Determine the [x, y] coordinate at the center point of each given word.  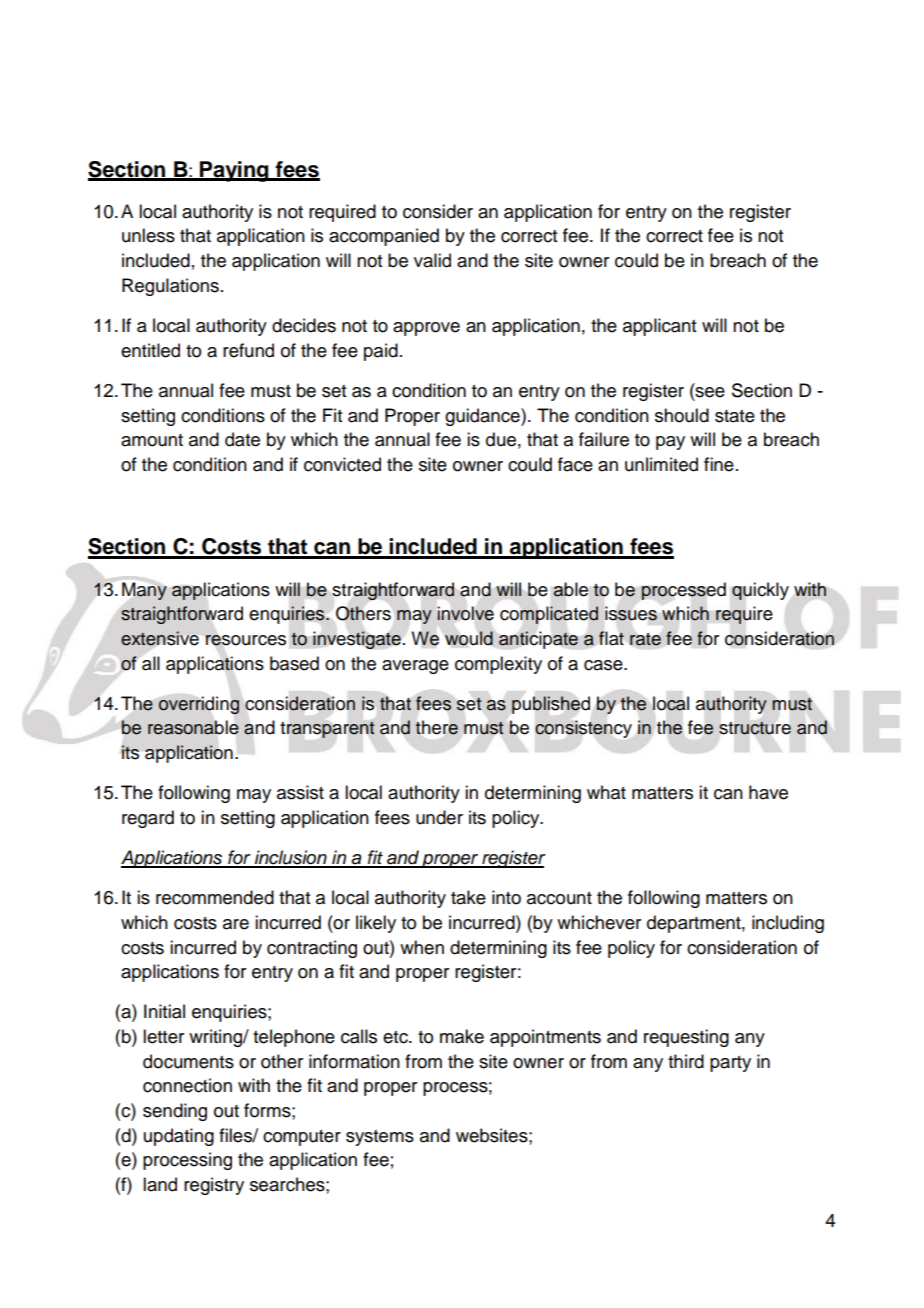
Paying [234, 171]
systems [380, 1138]
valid [432, 260]
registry [214, 1186]
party [730, 1064]
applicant [659, 327]
